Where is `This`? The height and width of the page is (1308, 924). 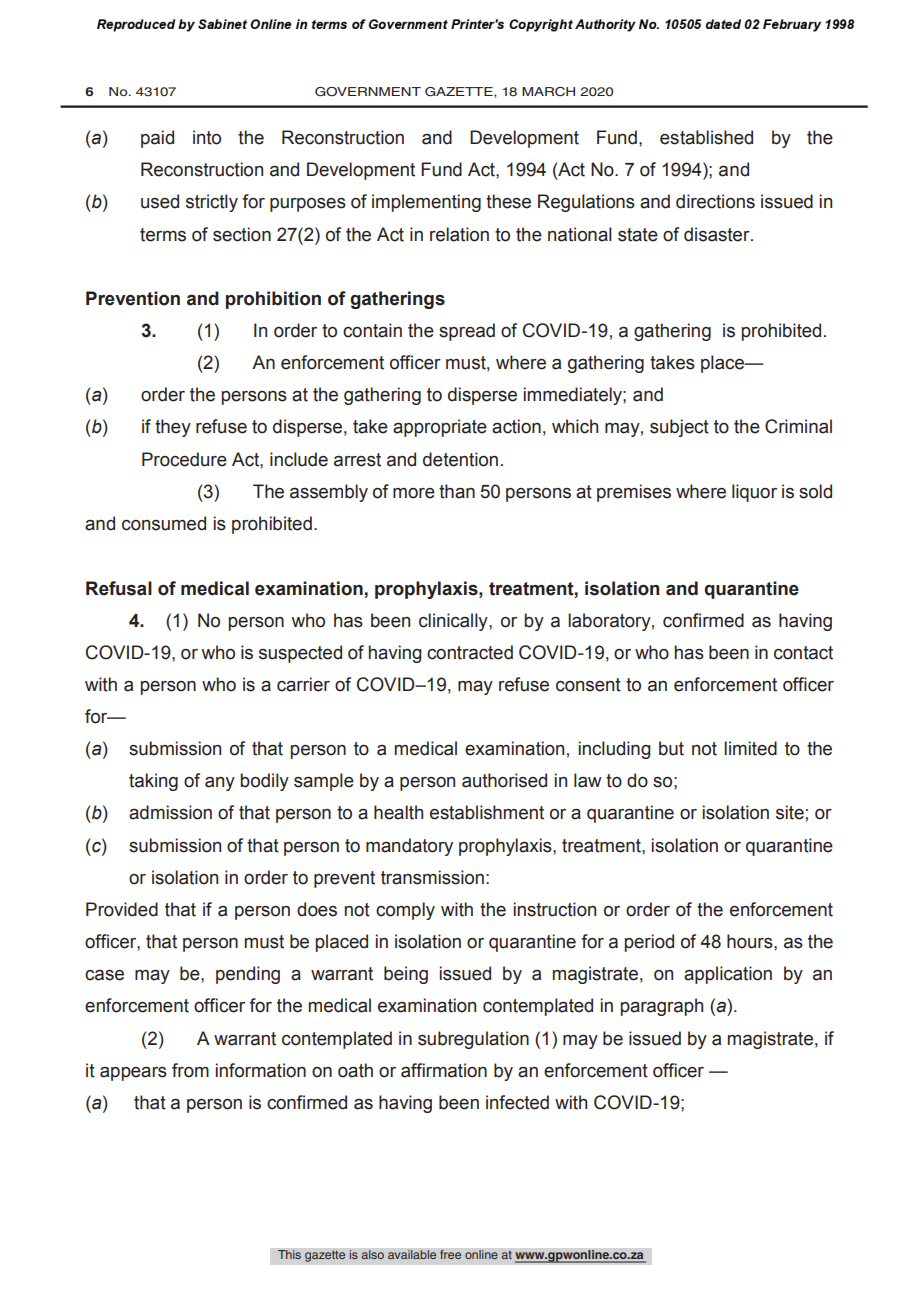 This is located at coordinates (289, 1255).
